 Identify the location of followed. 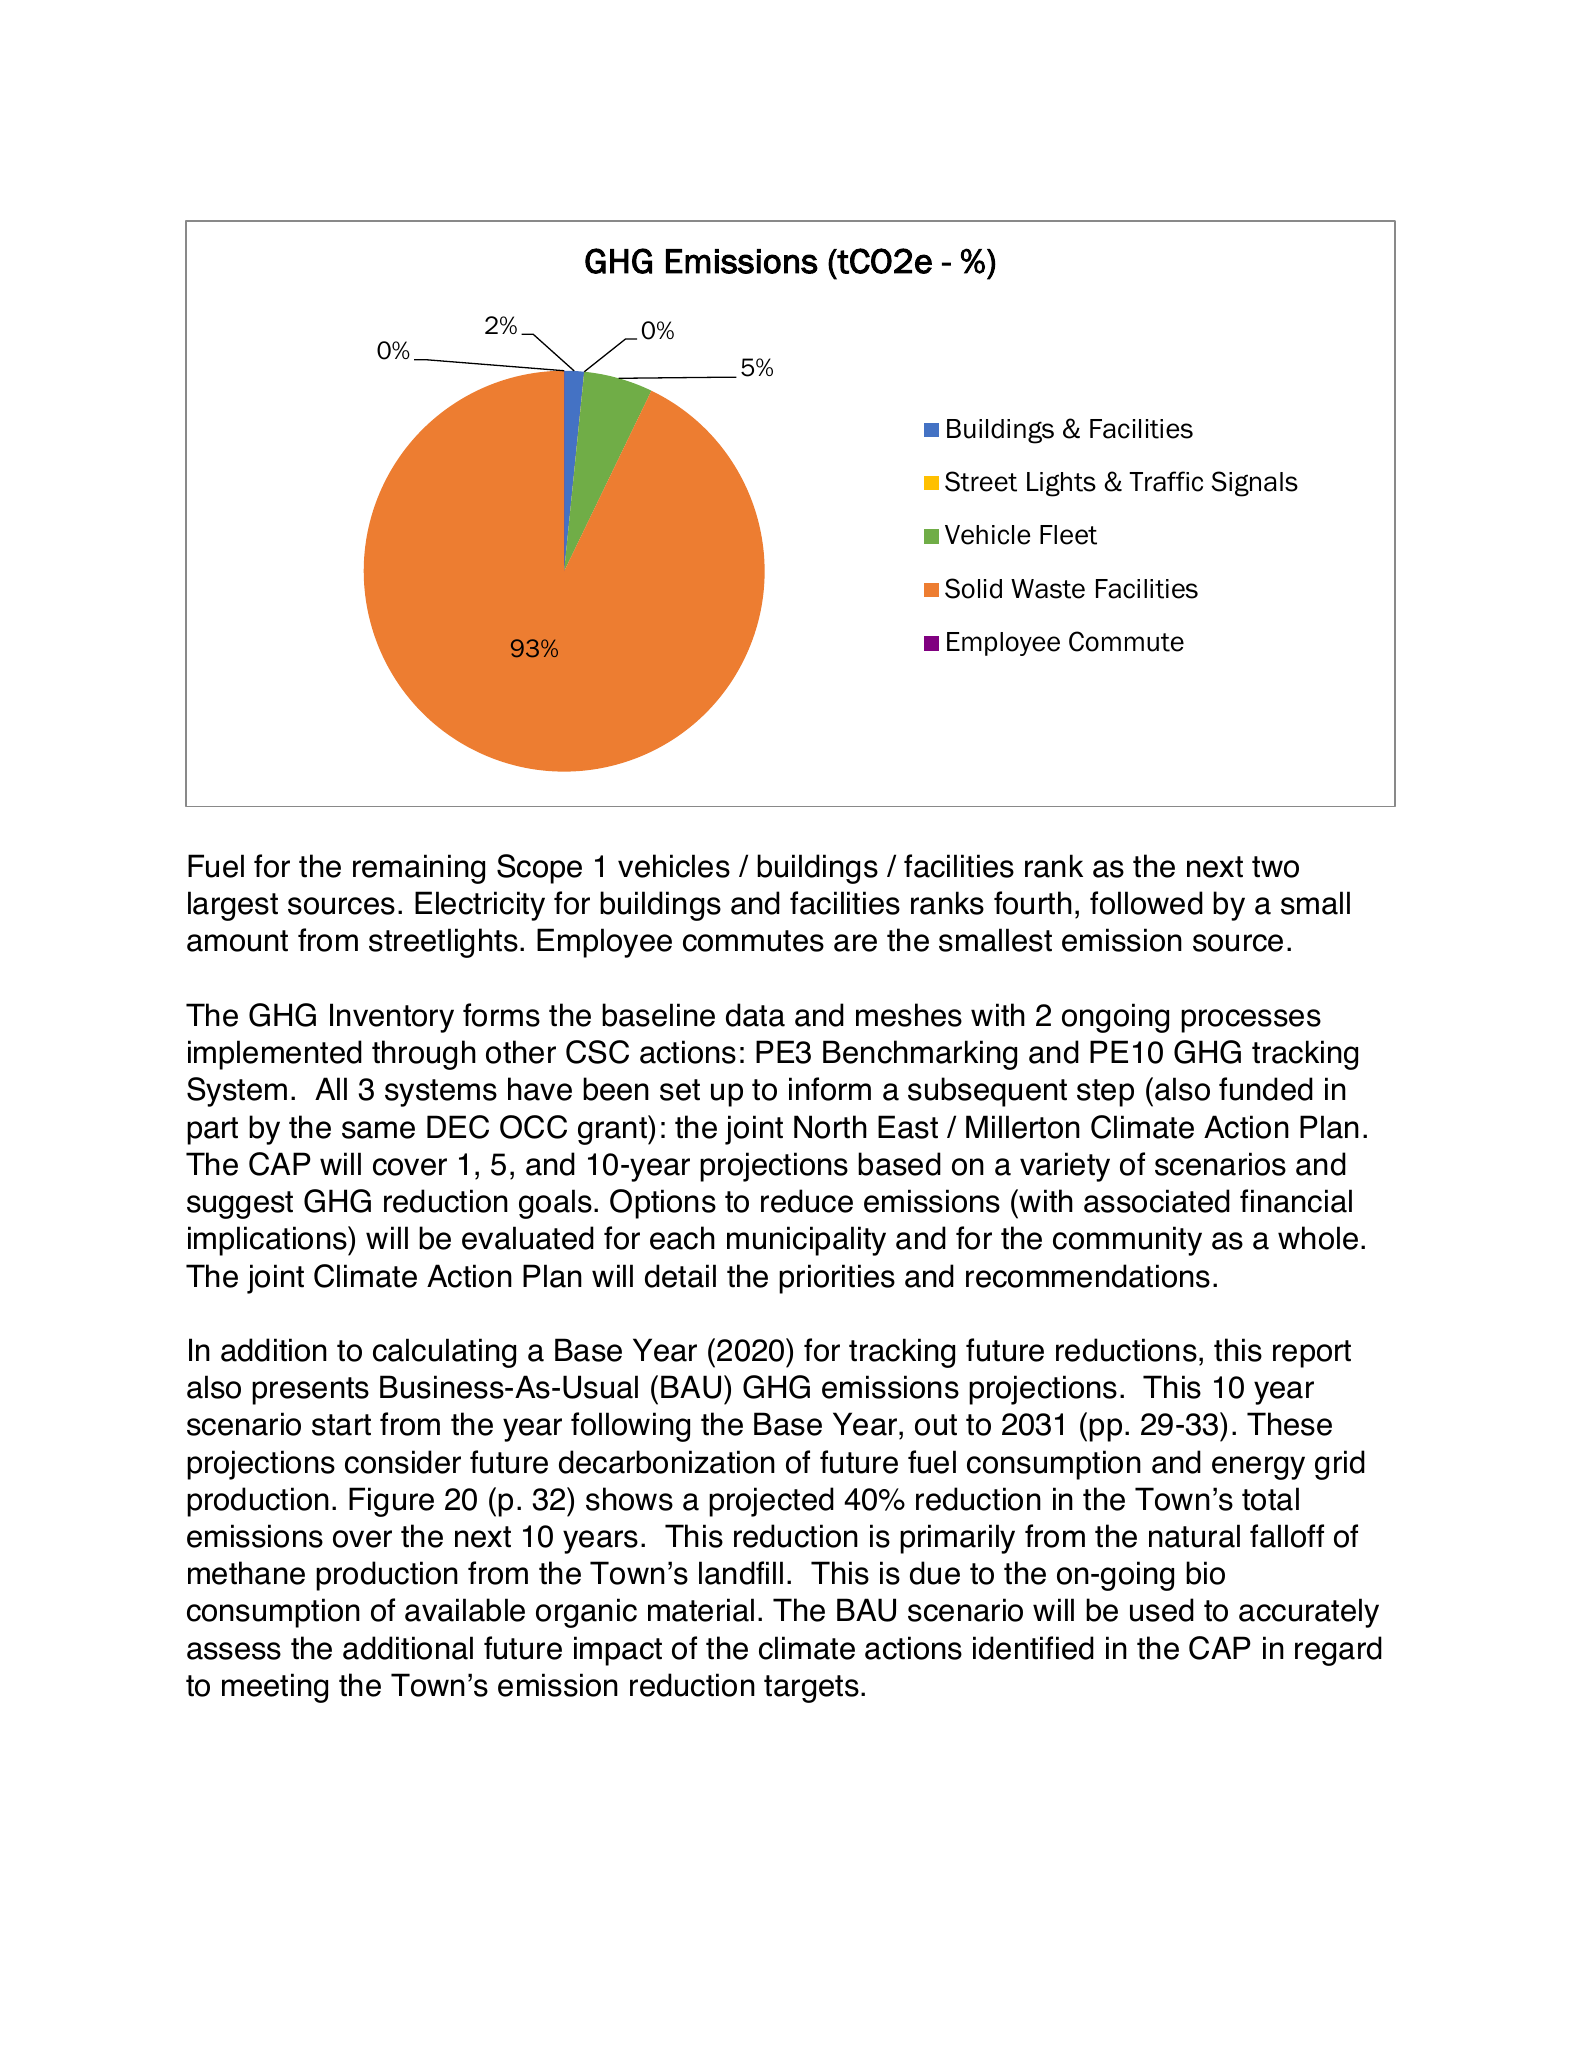
(1146, 903).
